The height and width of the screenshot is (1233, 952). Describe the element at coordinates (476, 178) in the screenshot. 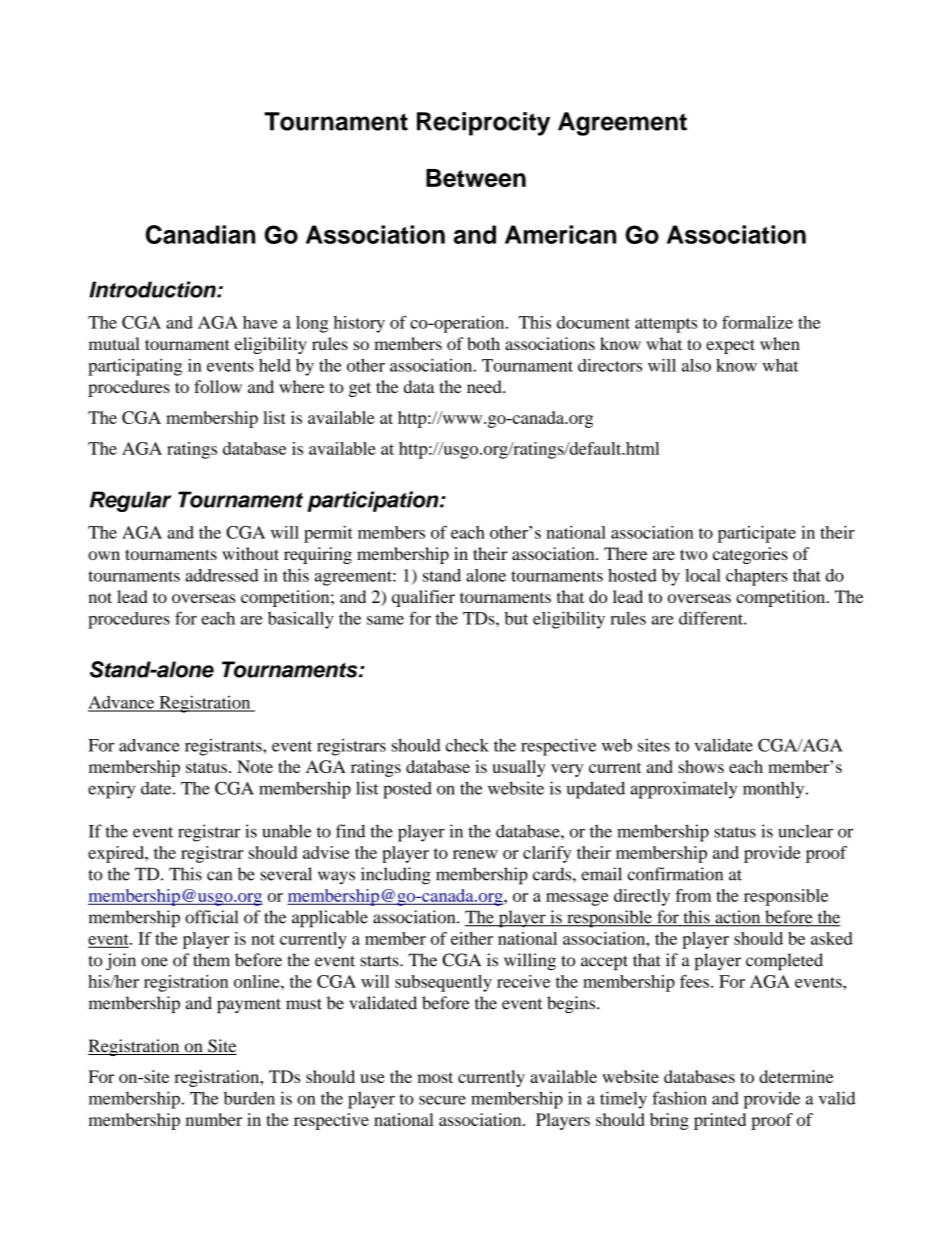

I see `Between` at that location.
